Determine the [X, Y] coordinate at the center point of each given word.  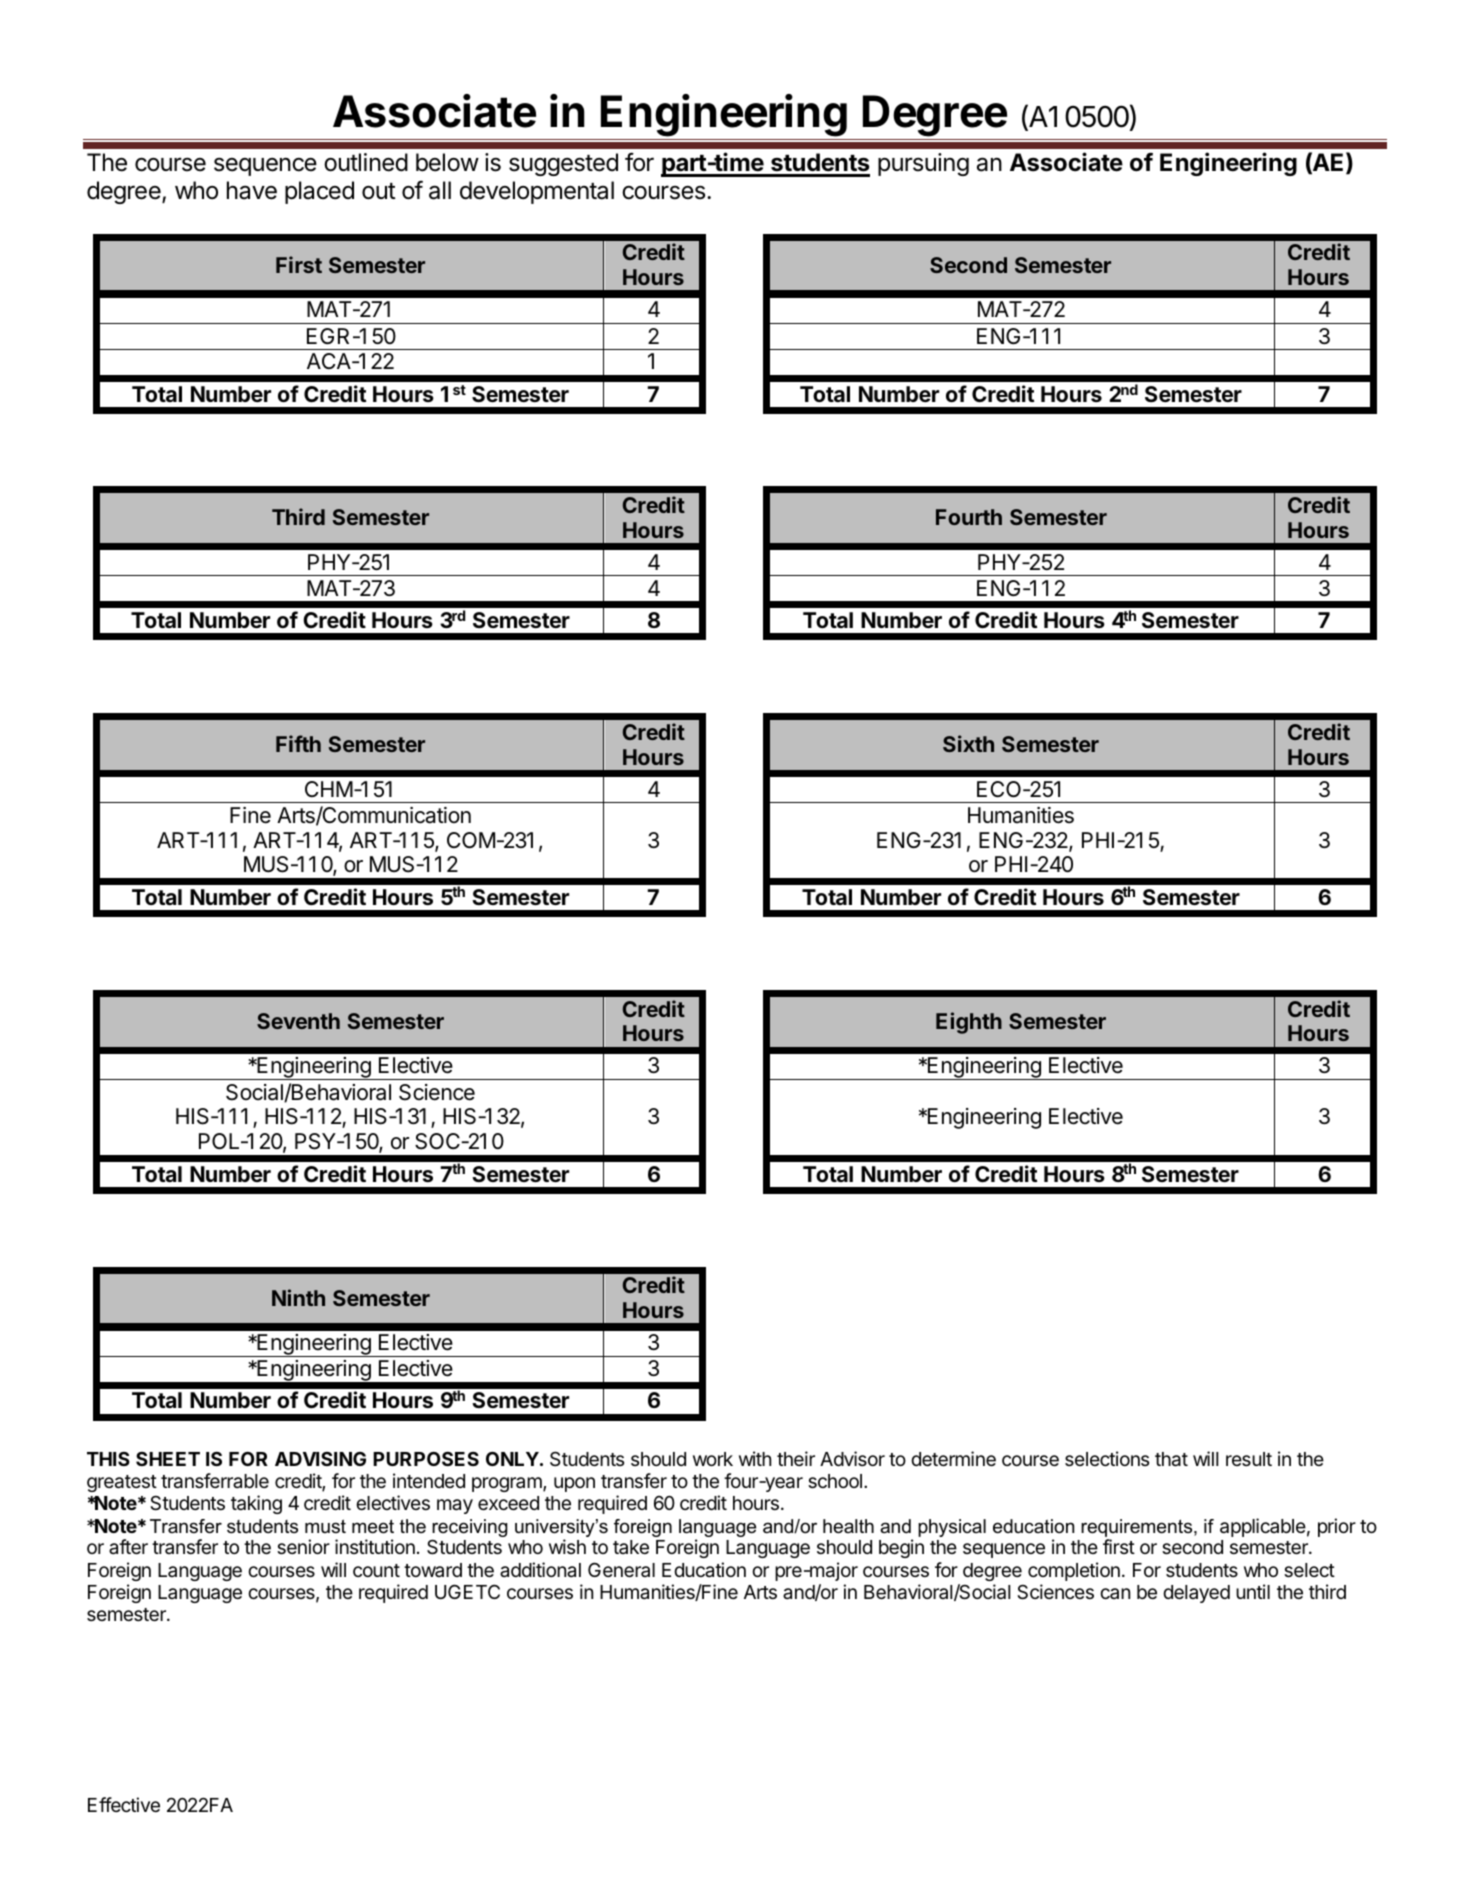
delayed [1196, 1594]
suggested [563, 164]
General [621, 1569]
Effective [124, 1804]
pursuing [923, 164]
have [252, 190]
